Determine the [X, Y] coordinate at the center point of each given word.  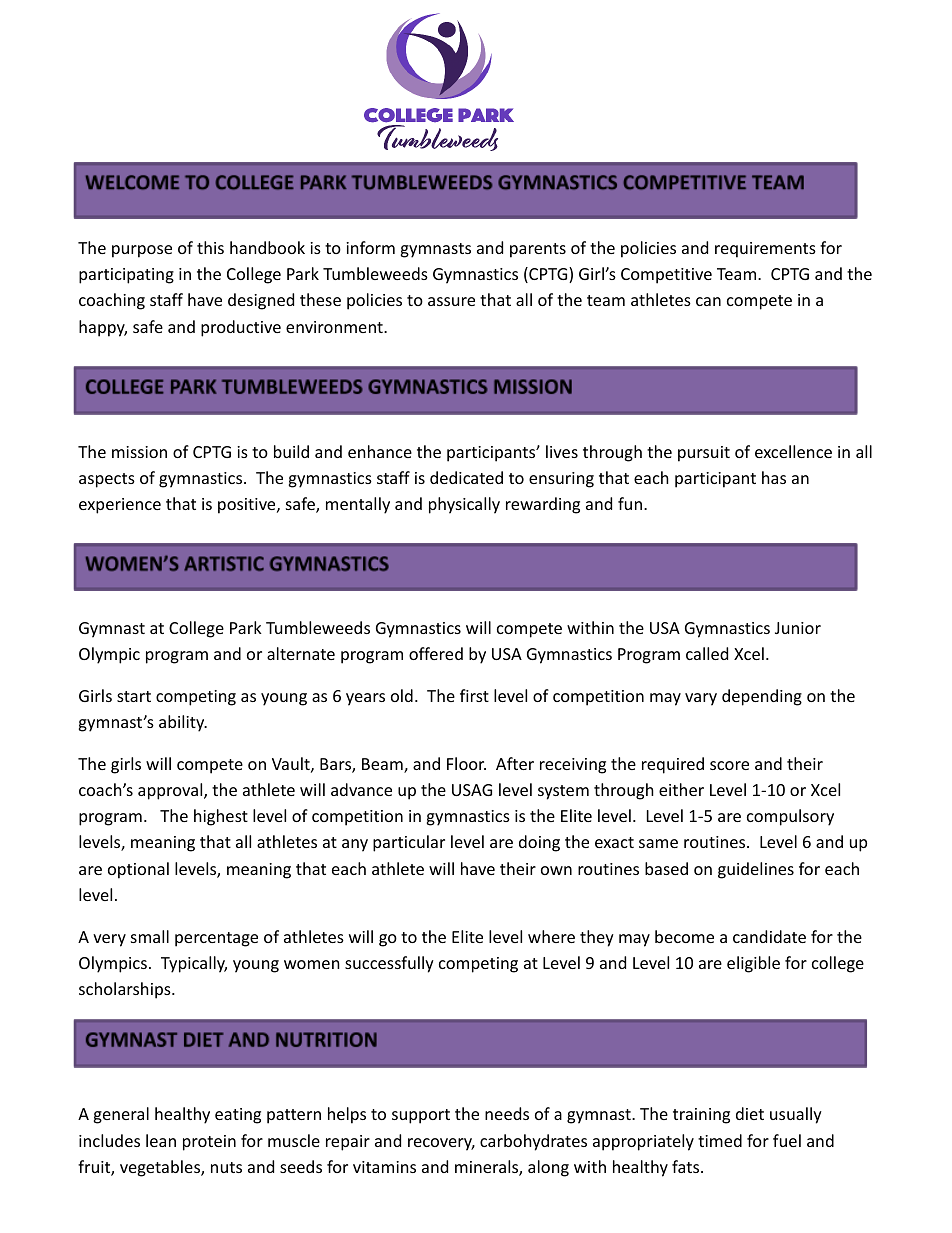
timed [720, 1140]
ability [183, 723]
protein [209, 1143]
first [474, 695]
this [210, 247]
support [421, 1116]
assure [451, 301]
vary [701, 699]
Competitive [666, 276]
